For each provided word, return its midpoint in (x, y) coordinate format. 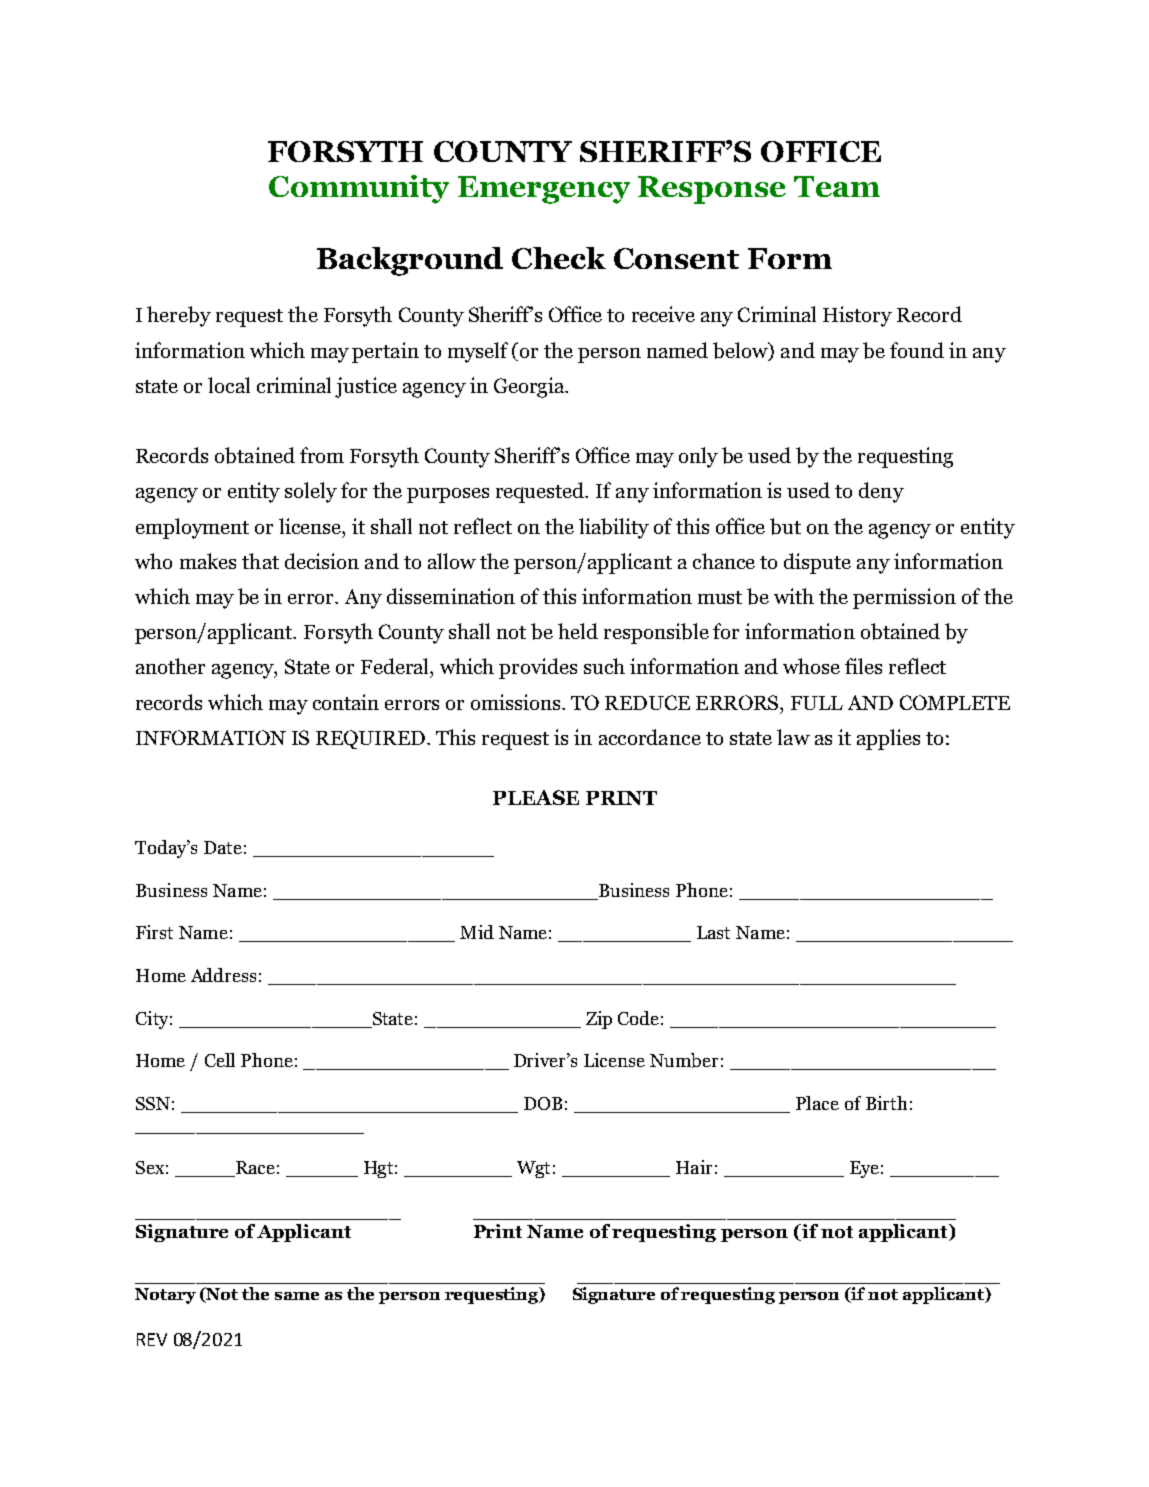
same (297, 1296)
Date (223, 847)
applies (888, 739)
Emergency (544, 190)
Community (359, 189)
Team (837, 186)
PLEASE (536, 797)
